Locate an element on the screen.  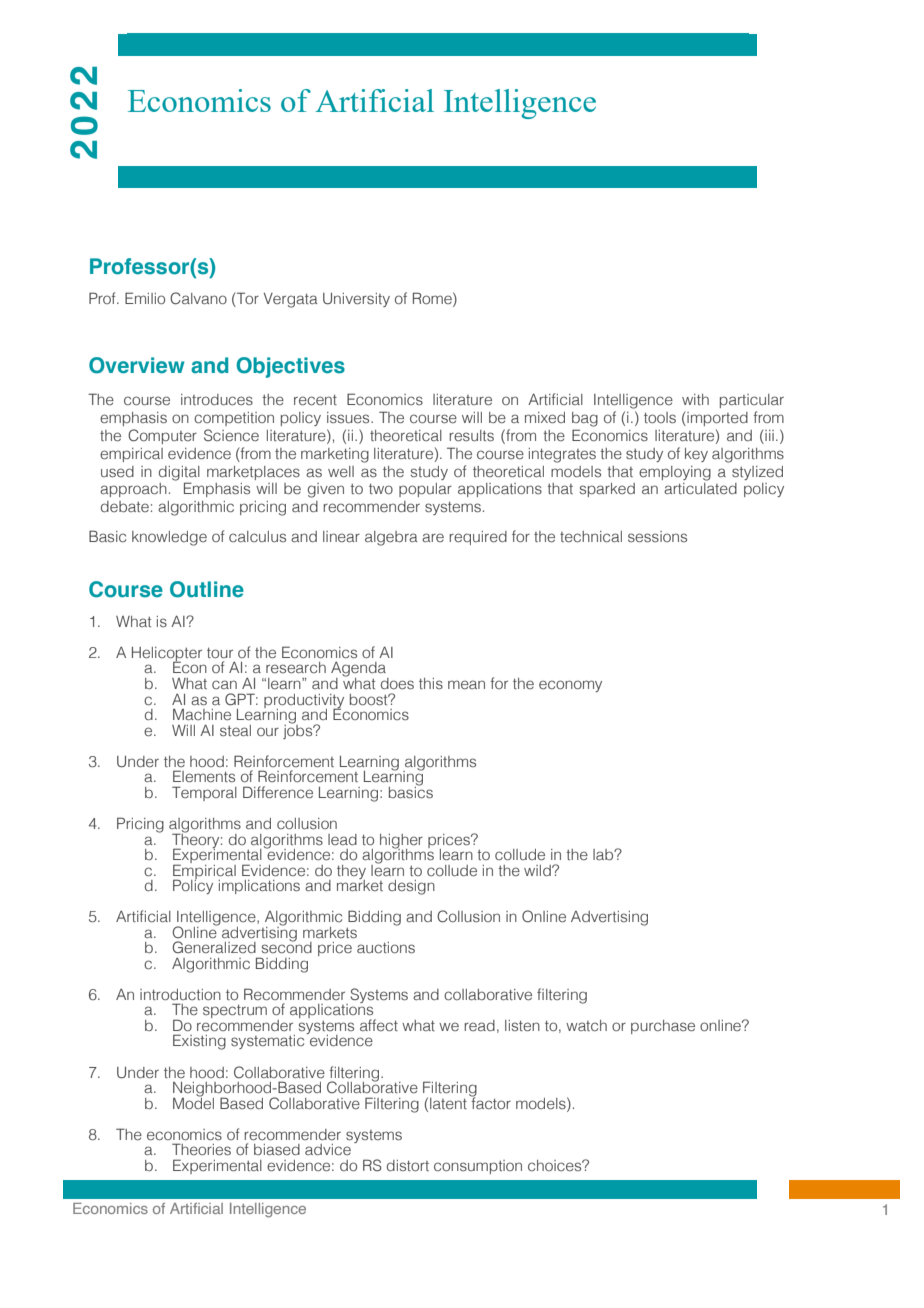
distort is located at coordinates (408, 1165).
